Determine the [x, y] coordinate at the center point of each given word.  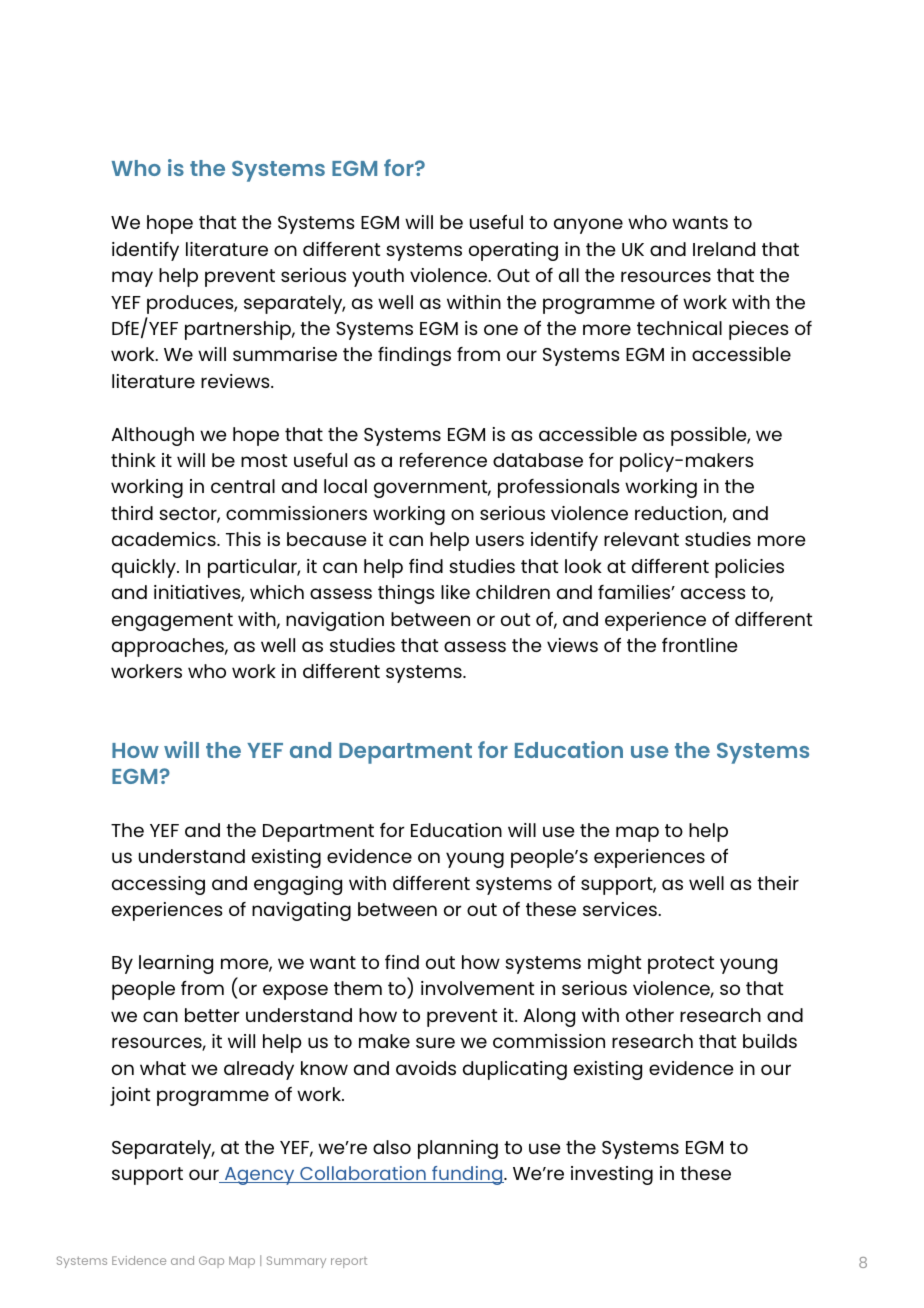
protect [681, 965]
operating [513, 251]
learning [176, 964]
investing [612, 1175]
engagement [172, 622]
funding [467, 1175]
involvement [477, 988]
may [132, 279]
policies [749, 568]
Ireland [724, 249]
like [455, 592]
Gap [211, 1262]
